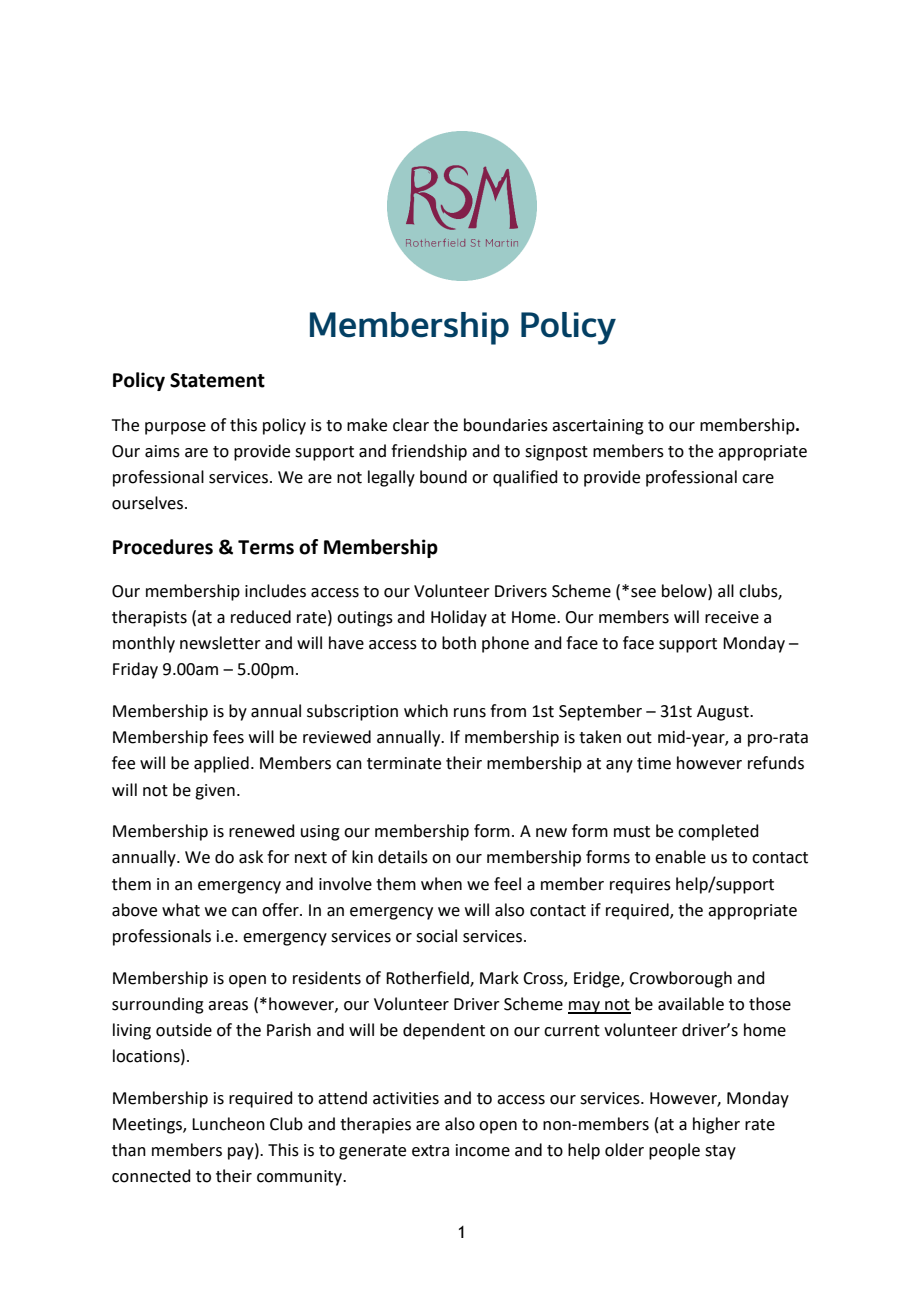  What do you see at coordinates (228, 1124) in the image?
I see `Luncheon` at bounding box center [228, 1124].
